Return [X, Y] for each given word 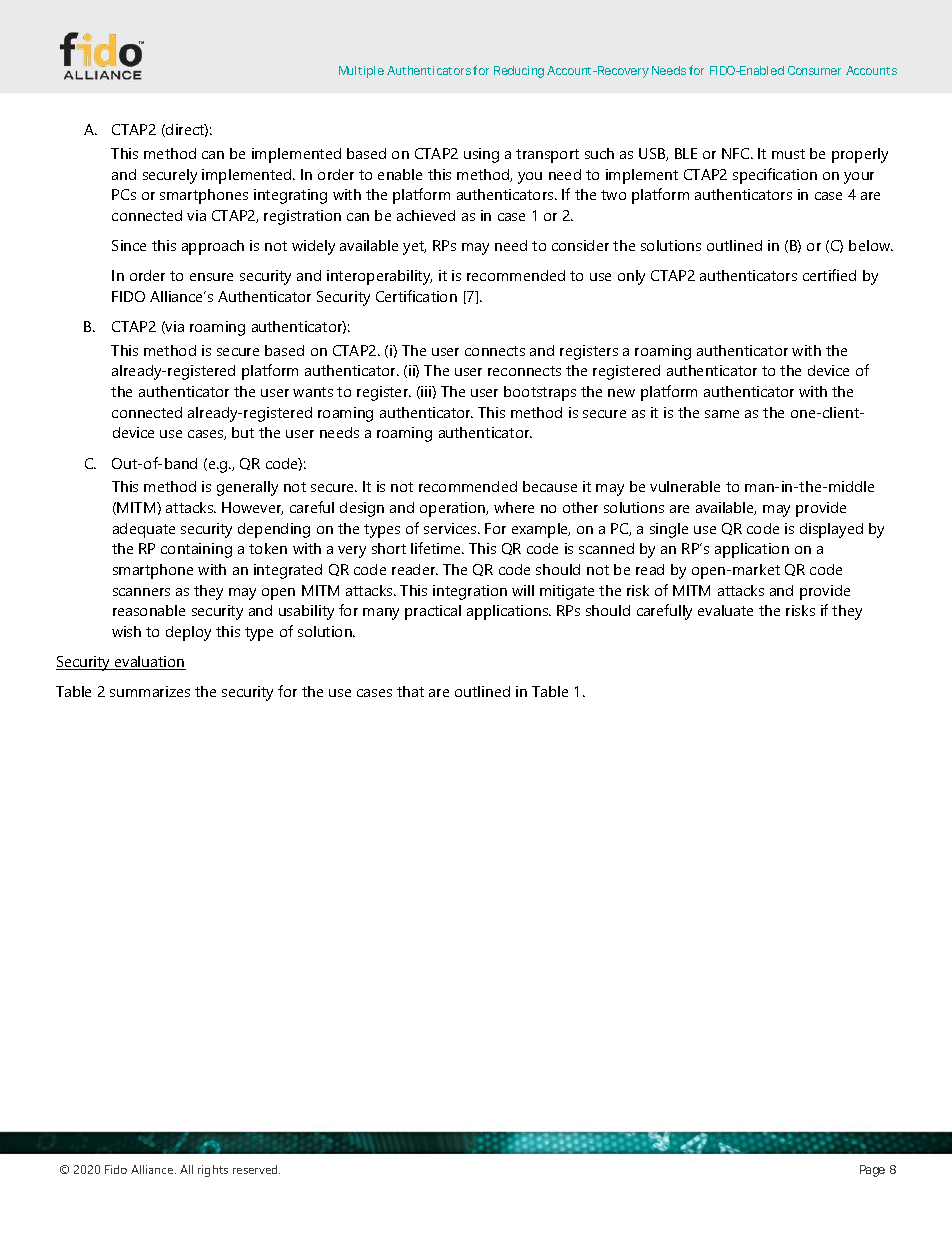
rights [213, 1171]
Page [872, 1171]
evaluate [725, 610]
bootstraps [540, 393]
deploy [188, 633]
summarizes [150, 691]
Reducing [519, 72]
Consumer [814, 70]
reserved [256, 1169]
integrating [290, 196]
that [410, 691]
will [523, 590]
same [722, 414]
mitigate [567, 592]
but [243, 432]
